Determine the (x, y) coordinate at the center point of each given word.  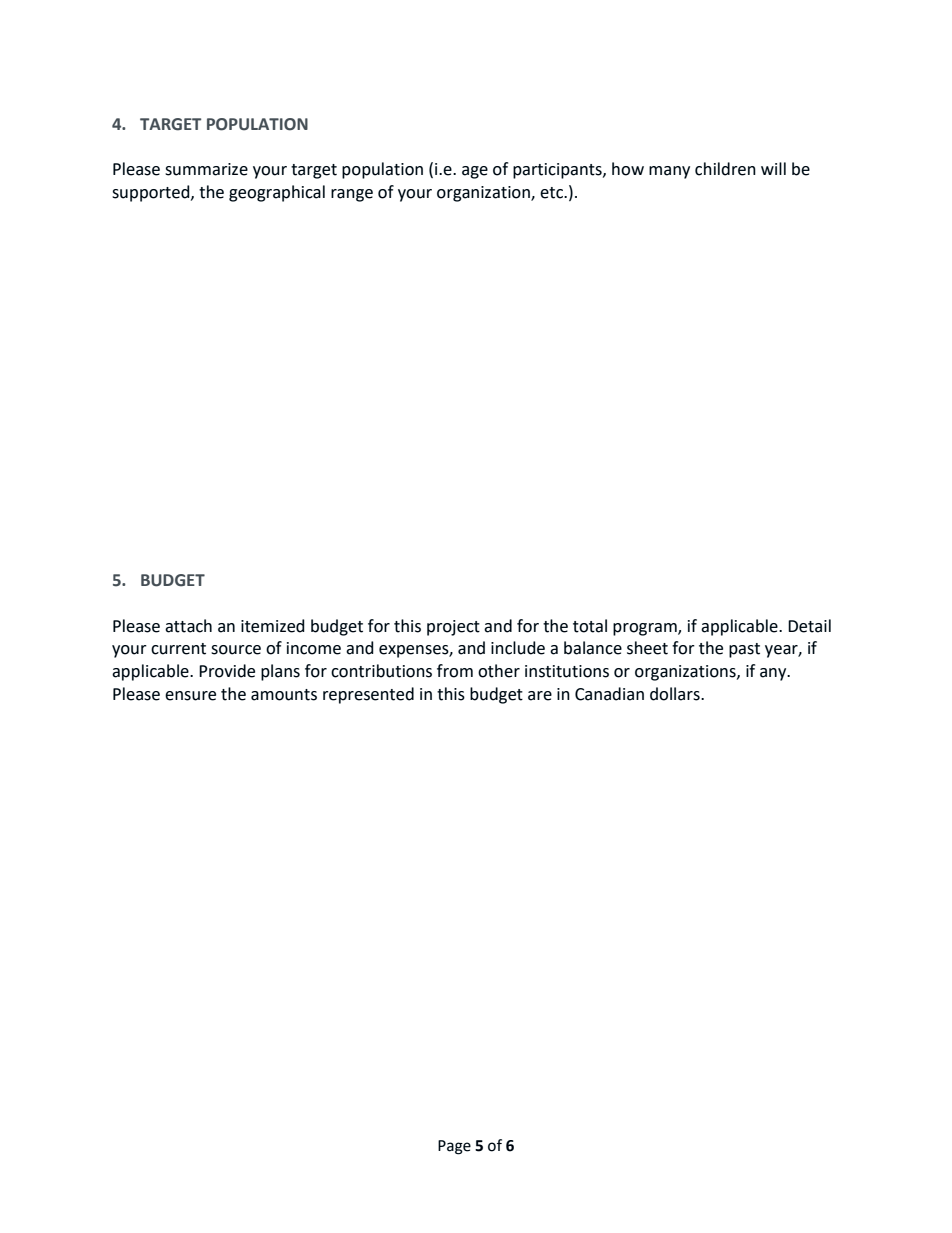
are (540, 696)
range (352, 195)
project (453, 628)
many (669, 172)
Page (454, 1147)
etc (552, 193)
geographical (277, 193)
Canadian (609, 694)
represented (368, 695)
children (725, 169)
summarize (206, 169)
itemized (273, 626)
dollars (676, 694)
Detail (809, 626)
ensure (190, 696)
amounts (284, 695)
